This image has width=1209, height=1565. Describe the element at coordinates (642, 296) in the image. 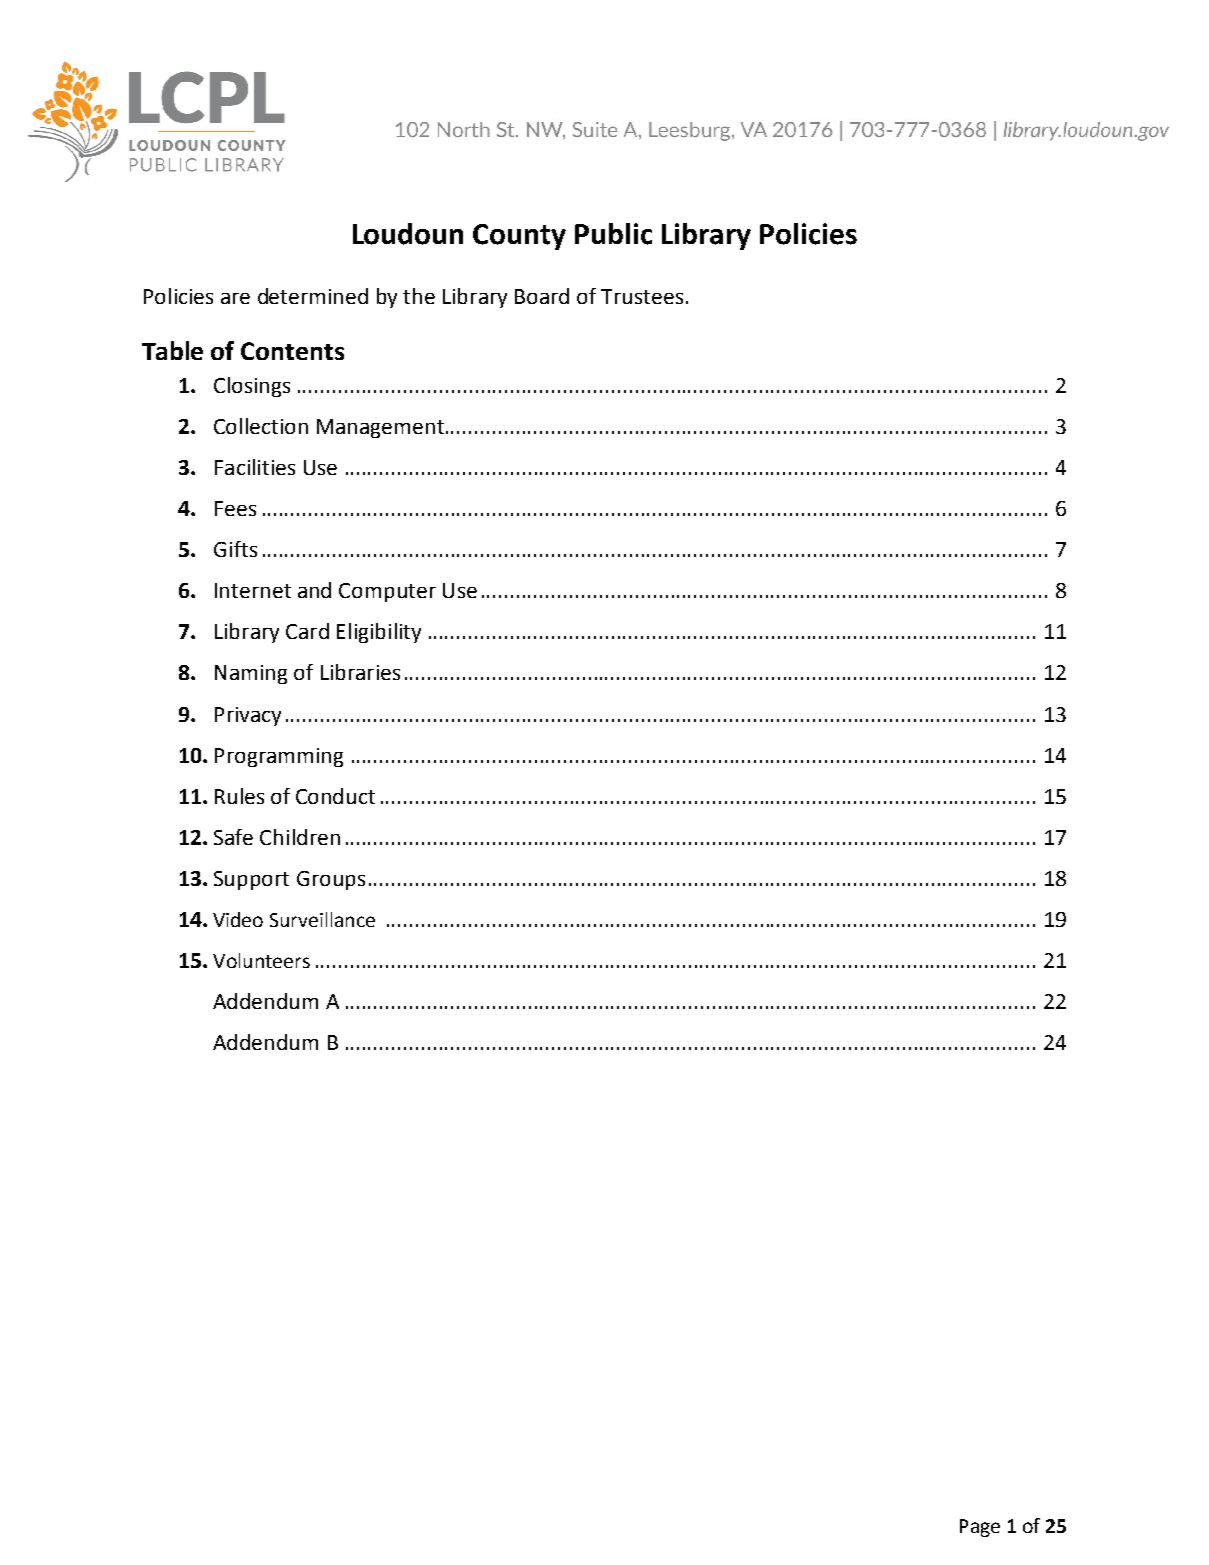

I see `Trustees` at that location.
